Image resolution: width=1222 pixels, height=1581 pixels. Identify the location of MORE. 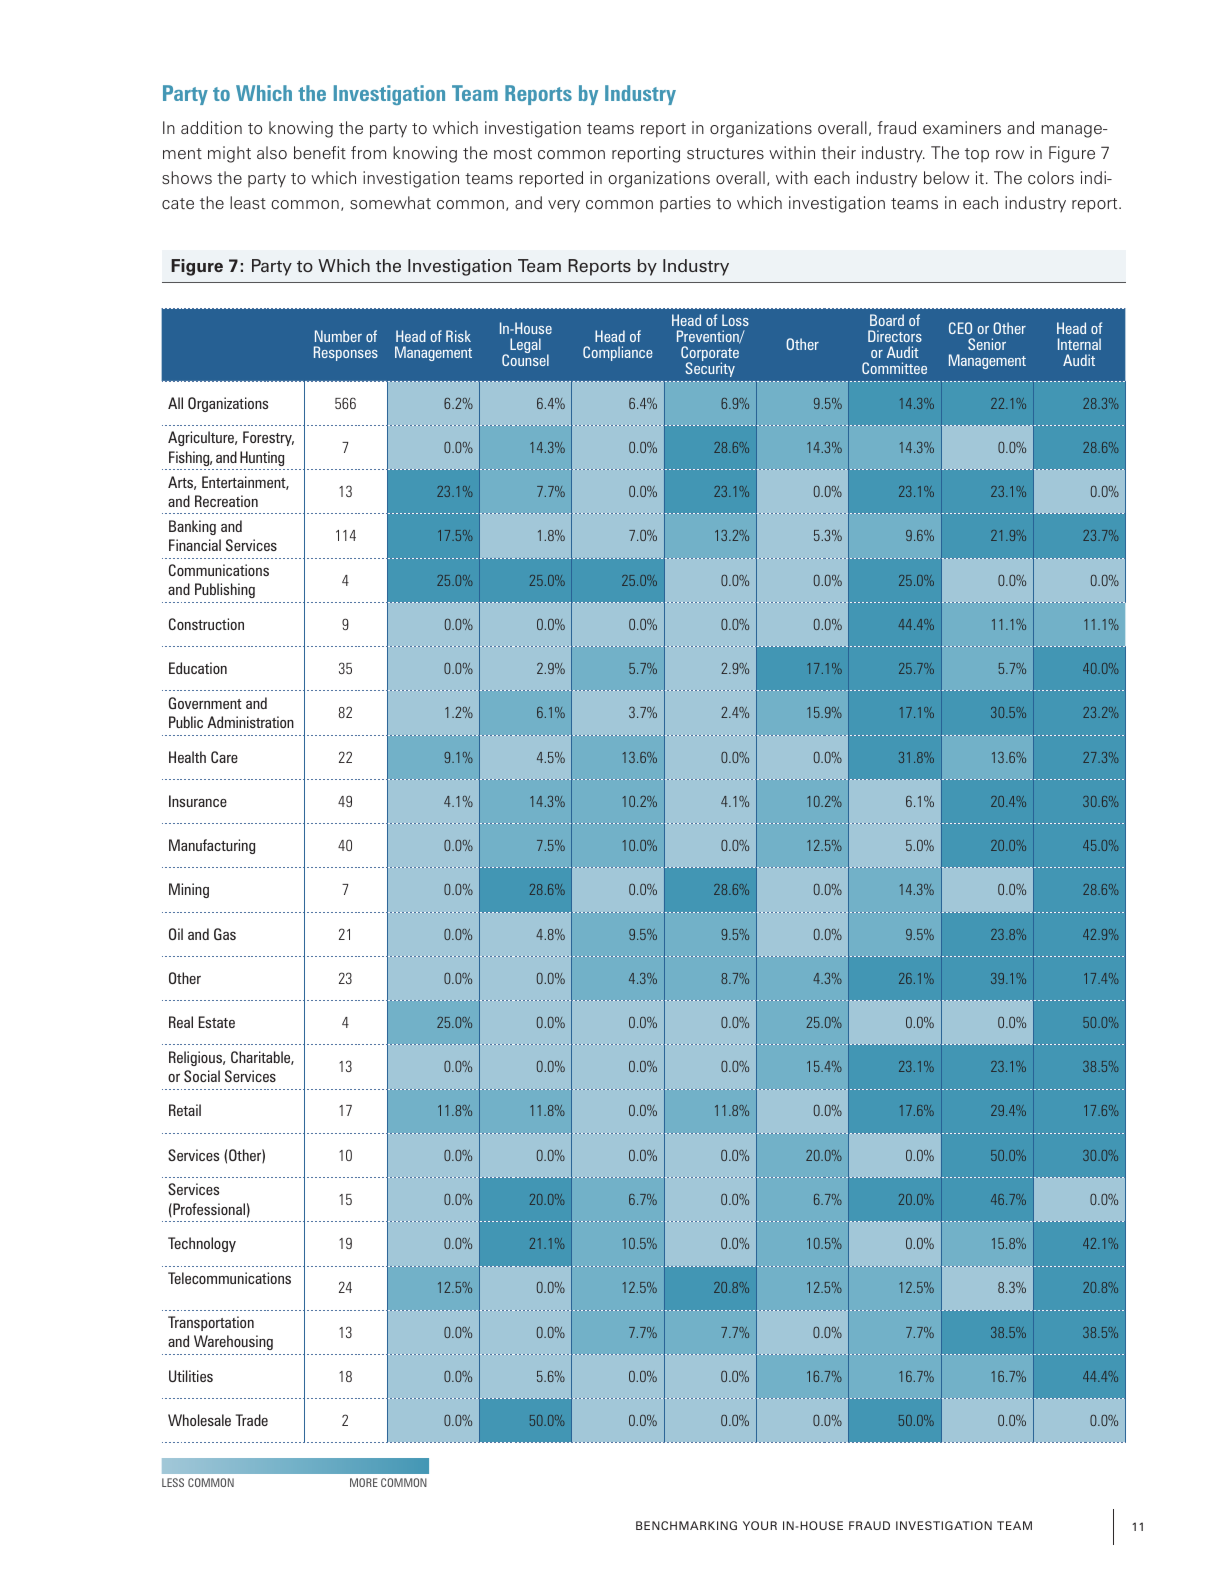
(364, 1482).
